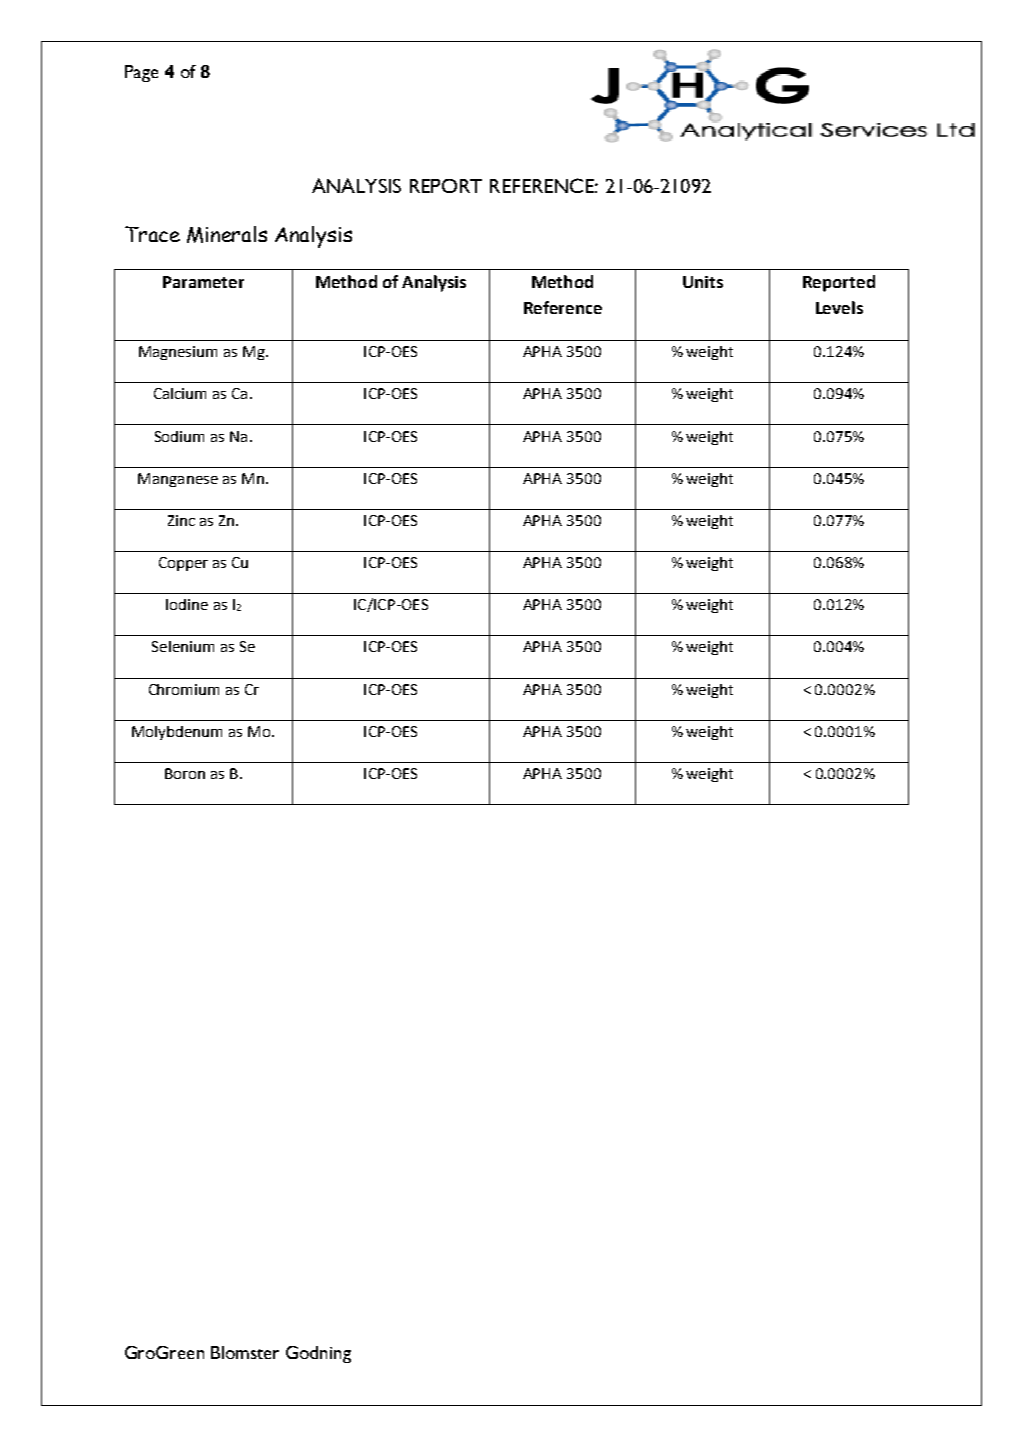 This screenshot has height=1447, width=1023. What do you see at coordinates (183, 646) in the screenshot?
I see `Selenium` at bounding box center [183, 646].
